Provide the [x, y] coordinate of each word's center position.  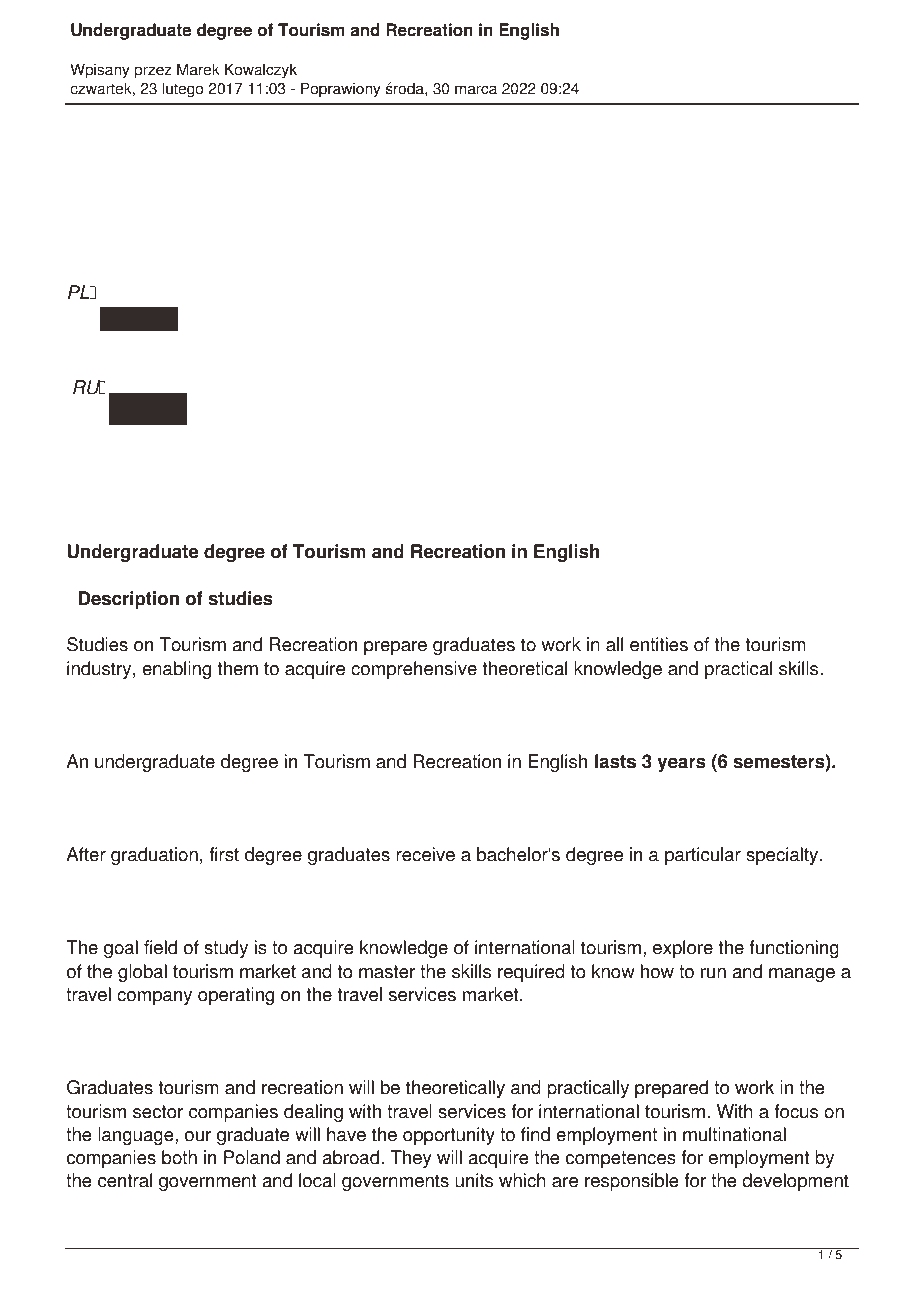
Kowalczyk [261, 71]
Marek [198, 69]
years [681, 764]
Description [129, 600]
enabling [176, 670]
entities [659, 644]
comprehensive [414, 670]
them [238, 668]
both [179, 1157]
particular [703, 856]
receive [425, 854]
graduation [154, 856]
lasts [615, 761]
